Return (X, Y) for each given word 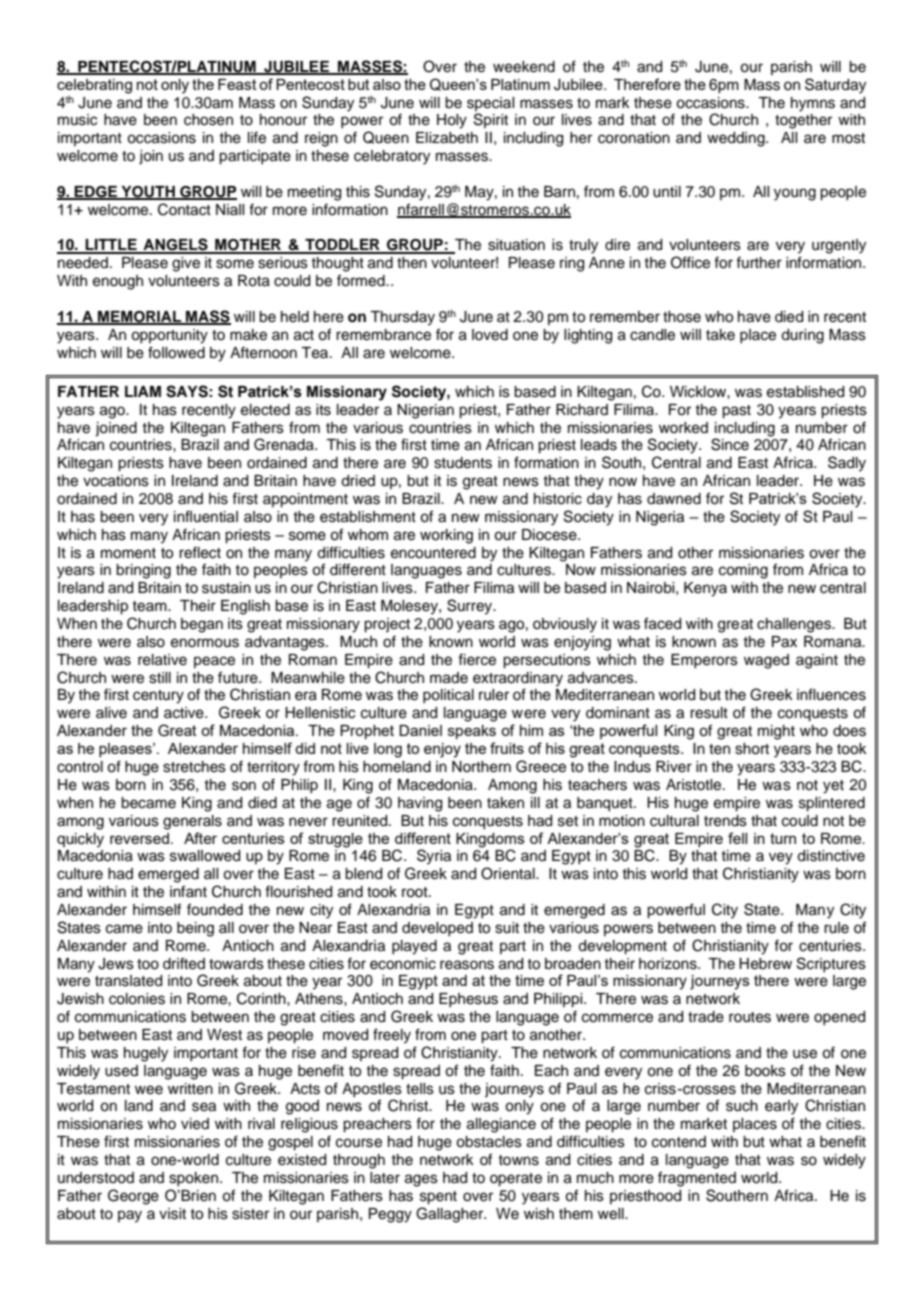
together (803, 121)
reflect (200, 552)
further (759, 262)
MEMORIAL (140, 318)
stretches (194, 767)
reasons (467, 965)
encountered (433, 553)
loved (490, 335)
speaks (472, 732)
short (752, 749)
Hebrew (765, 964)
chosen (208, 120)
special (490, 104)
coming (743, 571)
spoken (195, 1179)
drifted (184, 963)
